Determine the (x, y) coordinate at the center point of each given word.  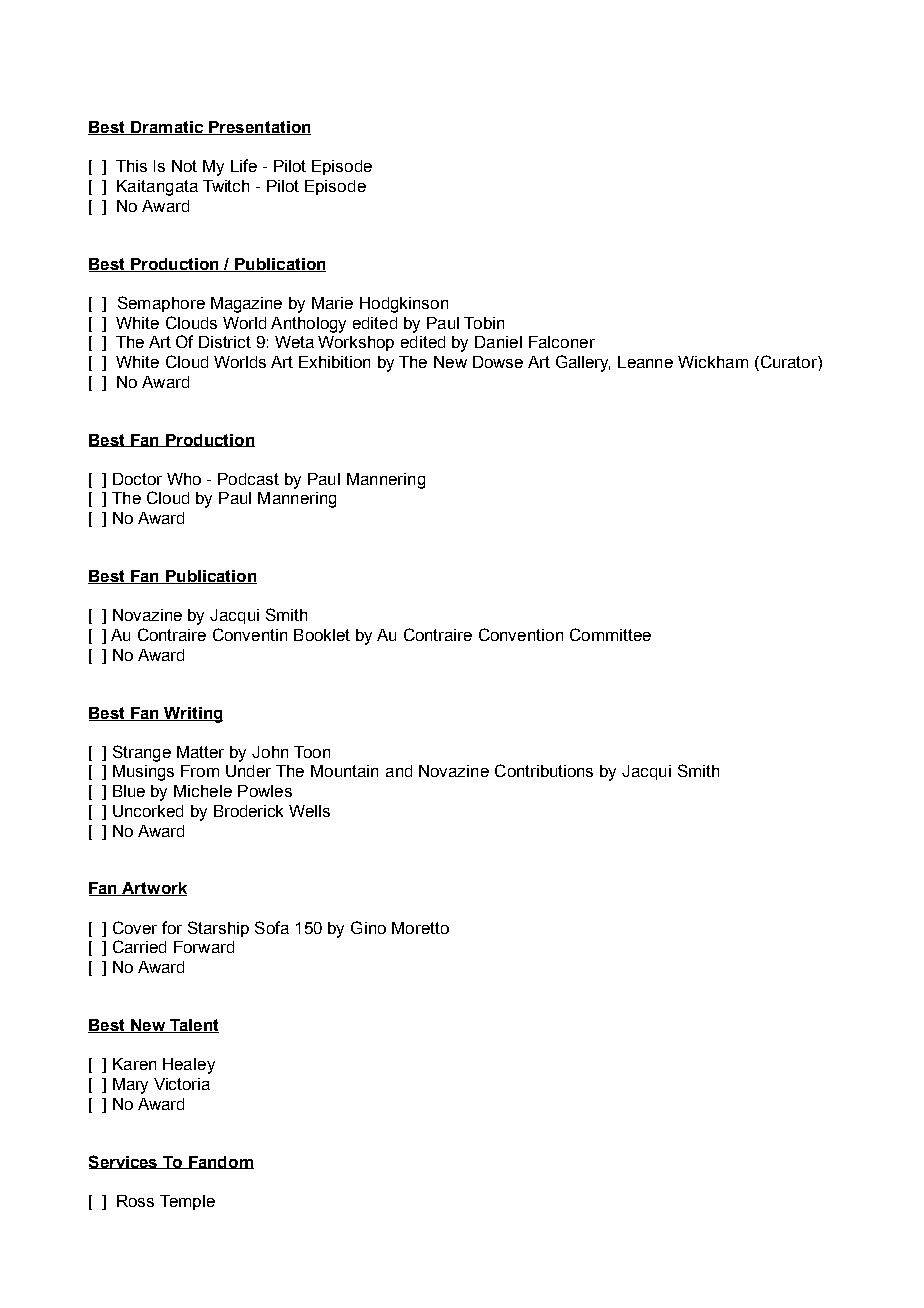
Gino (368, 927)
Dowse (498, 362)
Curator (788, 363)
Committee (610, 634)
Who (184, 479)
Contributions (544, 770)
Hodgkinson (404, 305)
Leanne (645, 362)
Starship (218, 929)
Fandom (220, 1162)
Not (184, 166)
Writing (193, 715)
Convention (521, 634)
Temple (187, 1202)
